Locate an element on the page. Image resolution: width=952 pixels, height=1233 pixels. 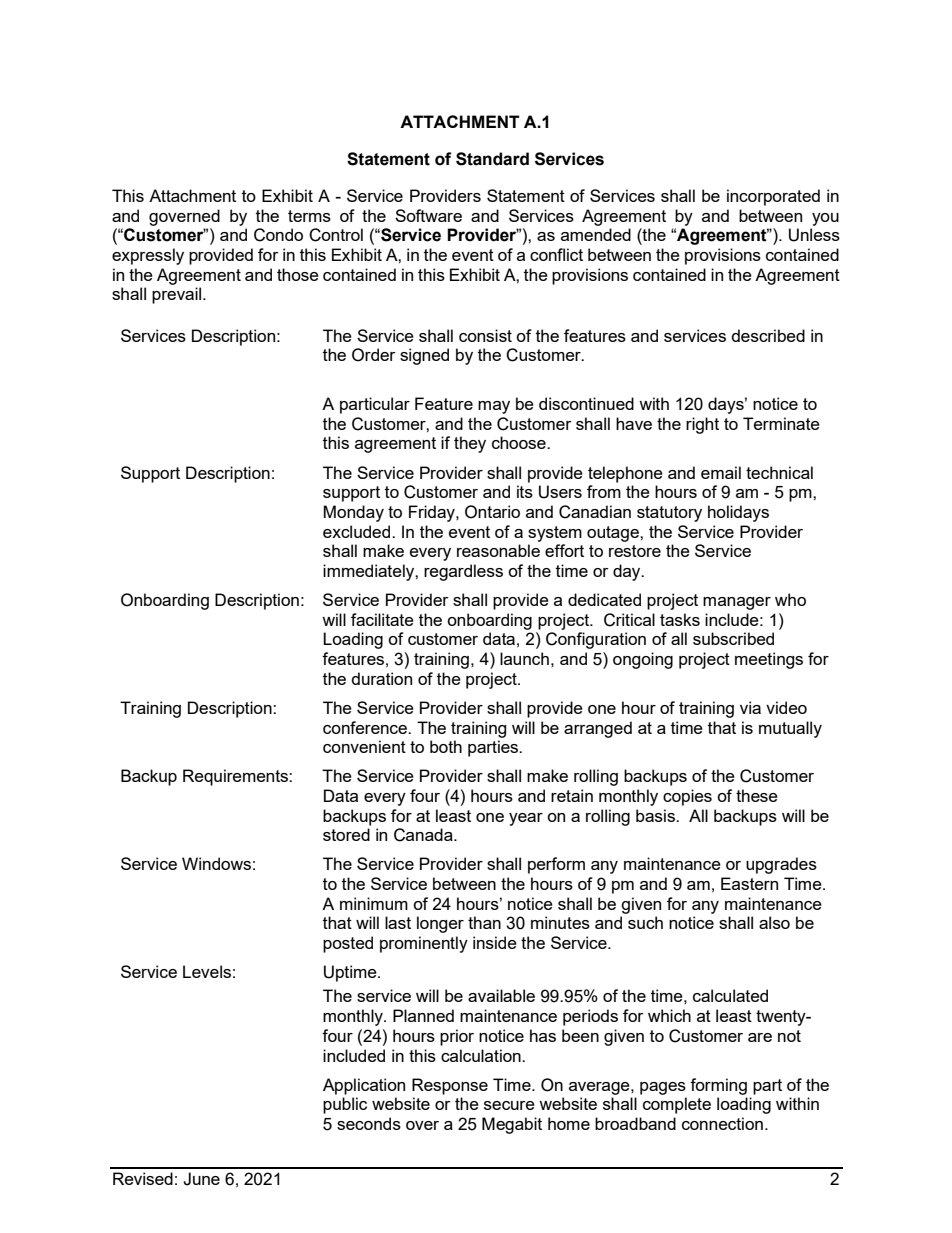
June is located at coordinates (201, 1179).
